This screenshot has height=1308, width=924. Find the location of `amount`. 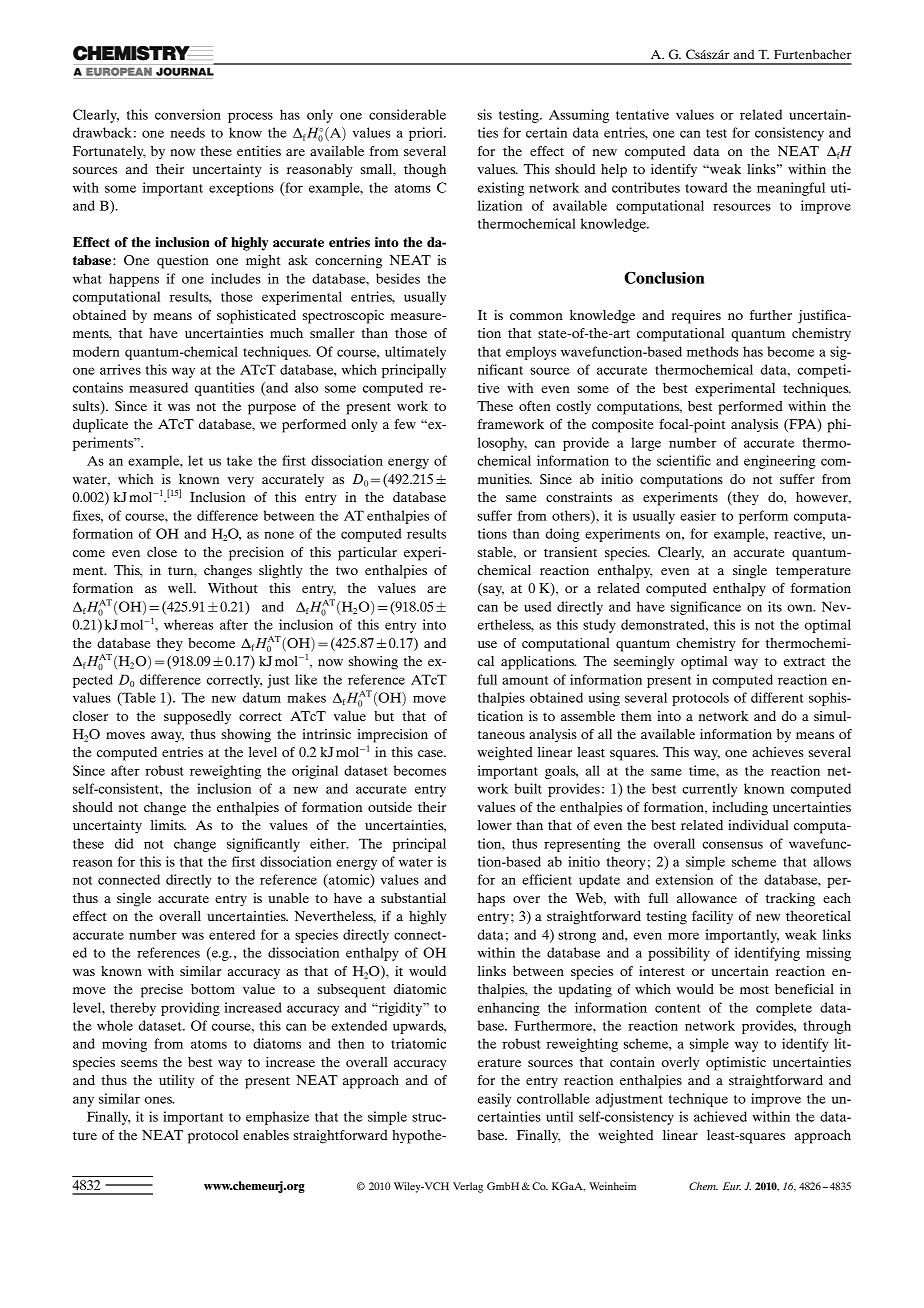

amount is located at coordinates (525, 680).
